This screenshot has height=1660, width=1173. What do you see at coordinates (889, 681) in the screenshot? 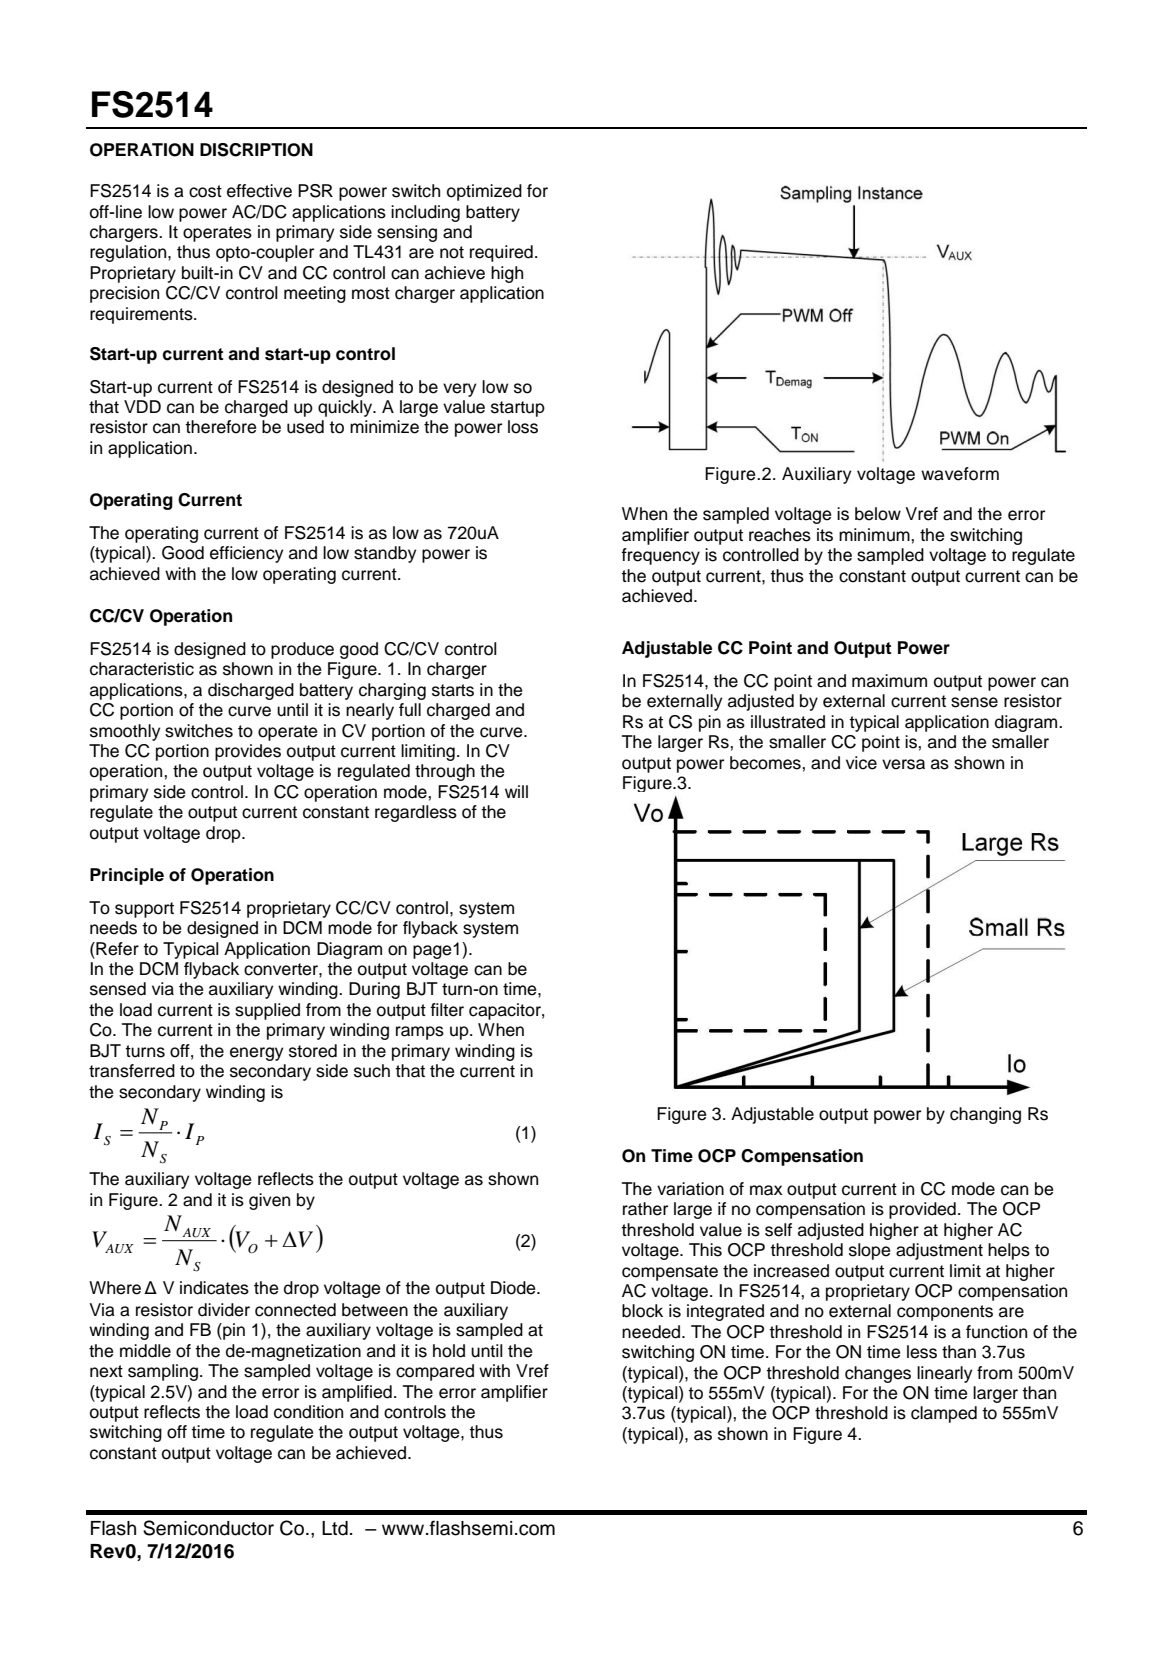
I see `maximum` at bounding box center [889, 681].
